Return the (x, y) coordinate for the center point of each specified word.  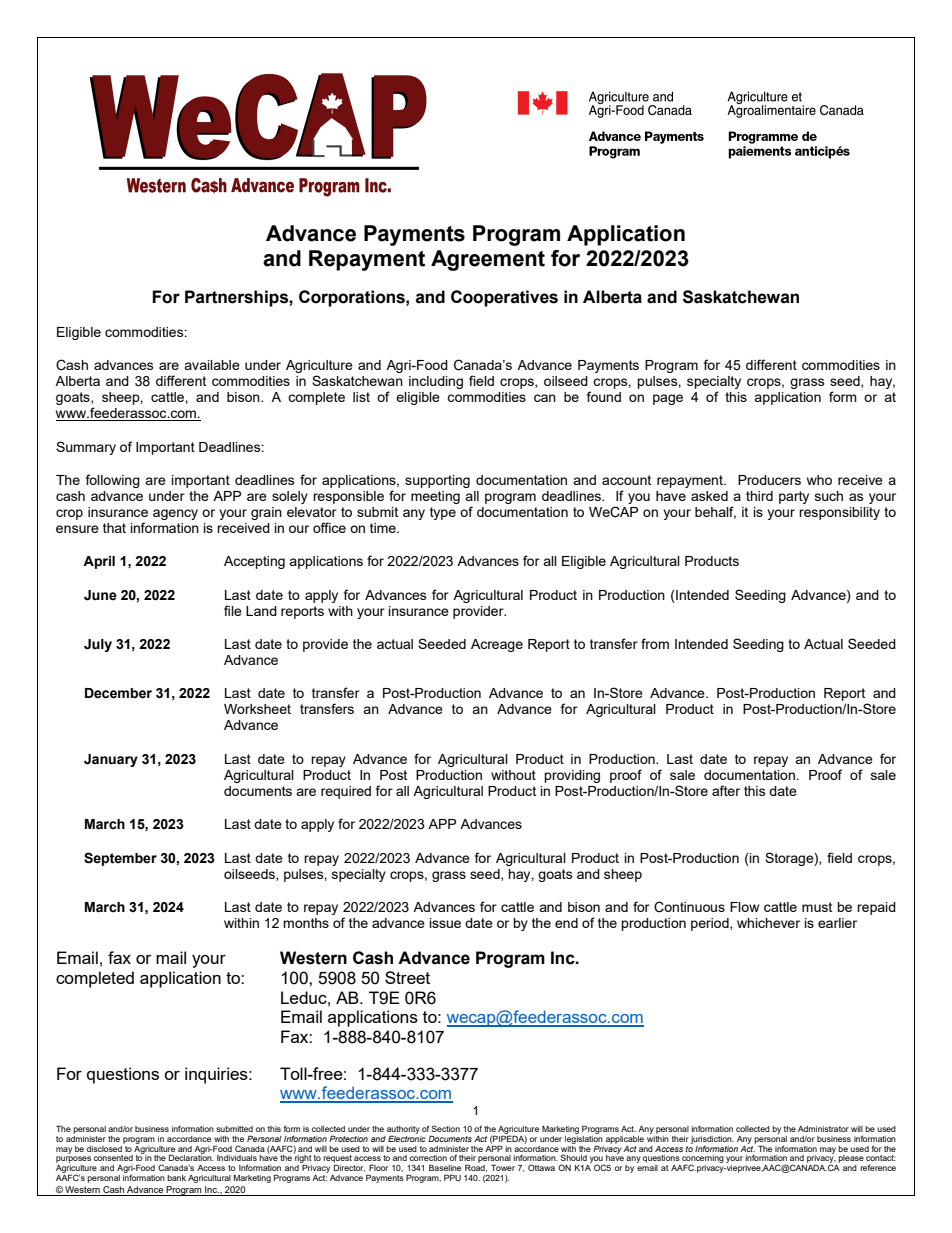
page (668, 399)
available (212, 365)
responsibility (839, 513)
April (99, 562)
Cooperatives (504, 298)
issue (445, 923)
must (817, 907)
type (443, 513)
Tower (503, 1167)
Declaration (191, 1157)
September (120, 859)
